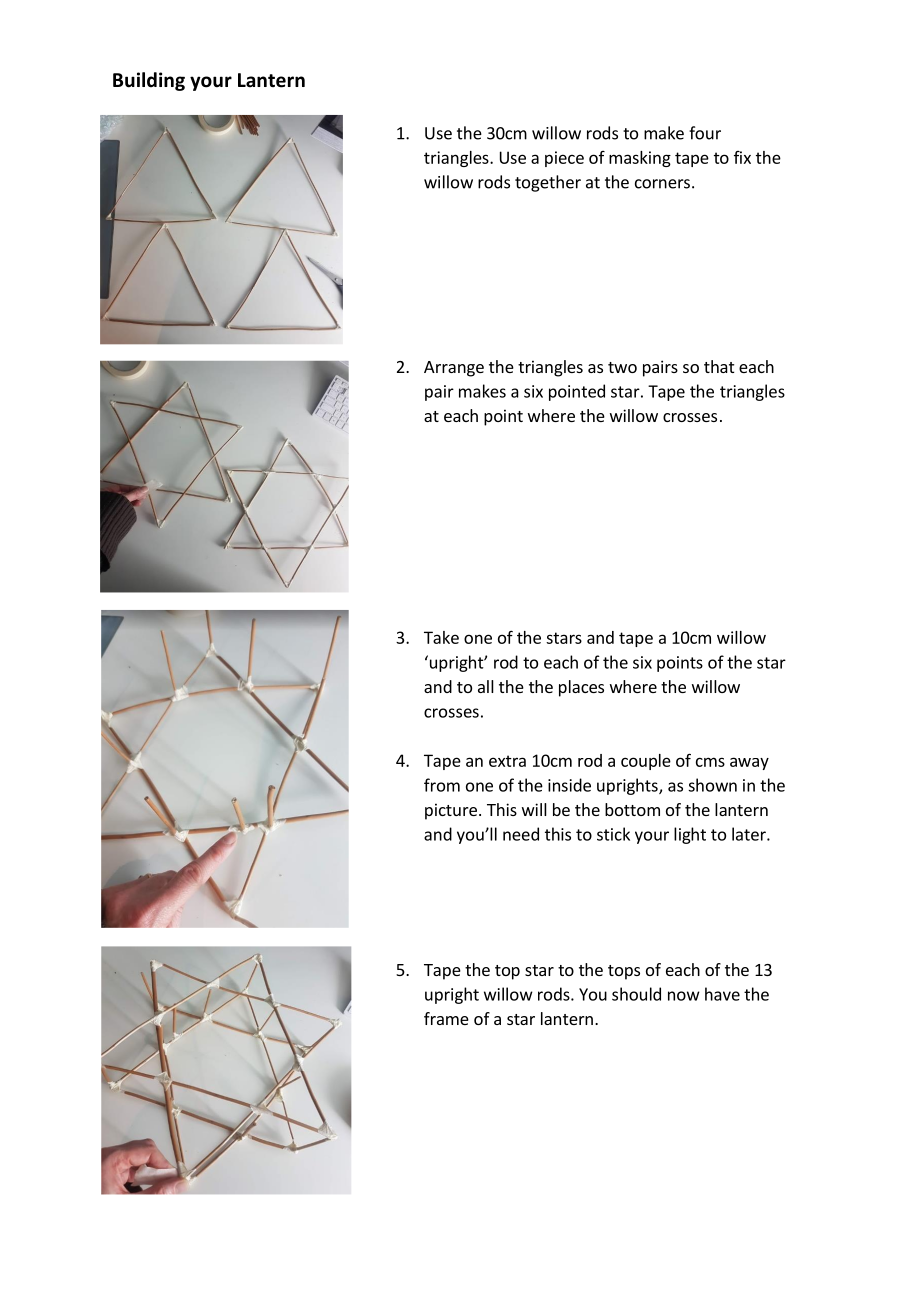 The height and width of the screenshot is (1307, 924). What do you see at coordinates (486, 686) in the screenshot?
I see `all` at bounding box center [486, 686].
